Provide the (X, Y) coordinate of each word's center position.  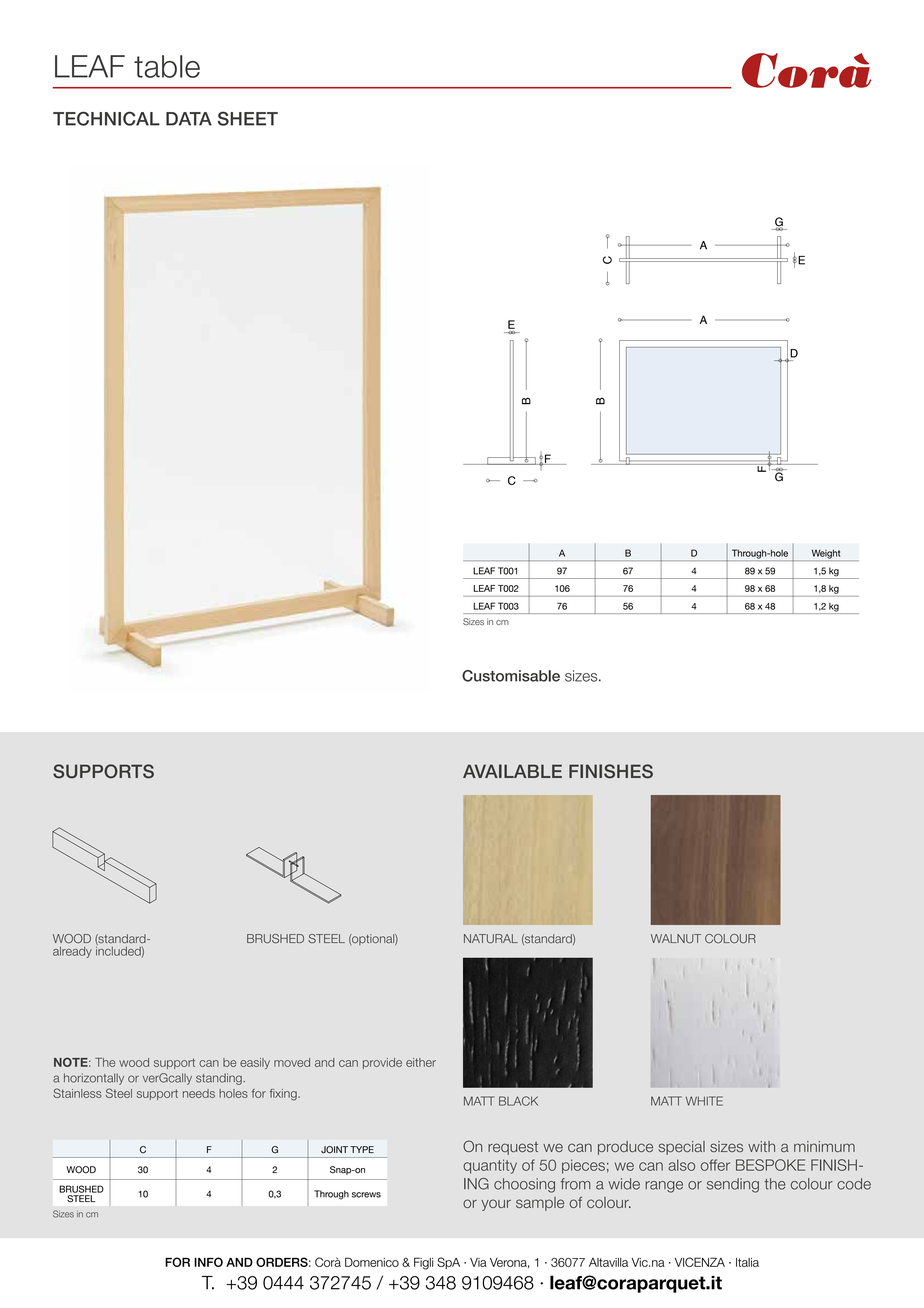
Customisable (511, 676)
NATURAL (491, 938)
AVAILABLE (512, 771)
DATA (189, 119)
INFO (208, 1262)
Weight (826, 555)
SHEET (248, 118)
